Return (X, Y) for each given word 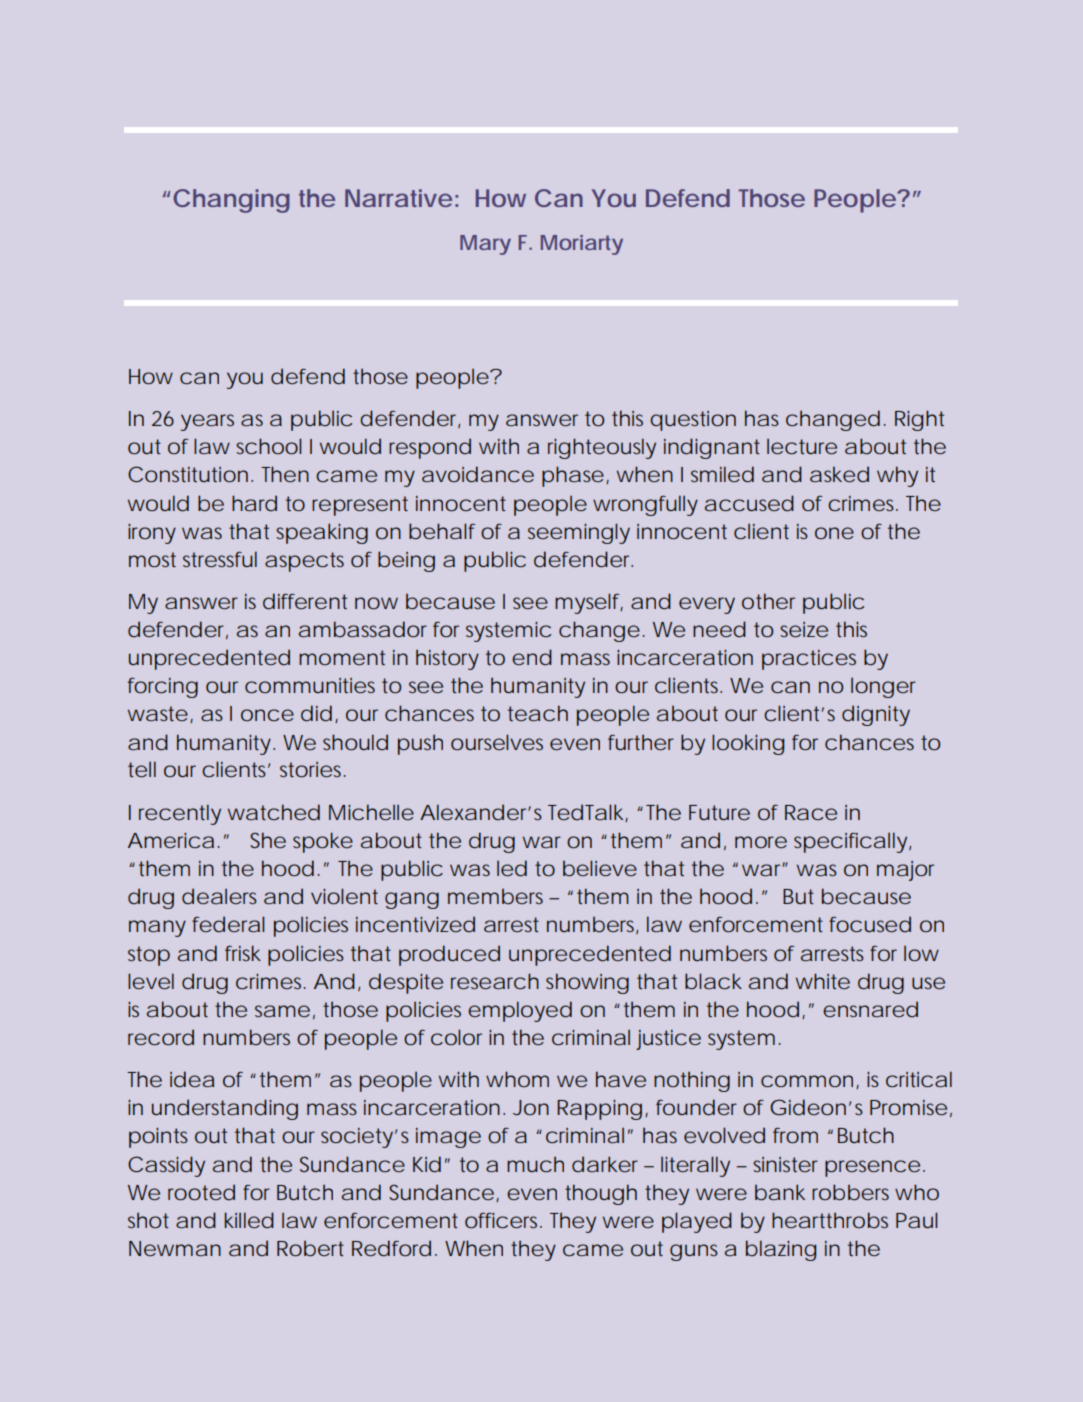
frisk (243, 953)
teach (538, 713)
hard (254, 503)
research (495, 981)
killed (249, 1220)
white (823, 981)
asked (839, 474)
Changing (231, 201)
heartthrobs (830, 1220)
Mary (485, 245)
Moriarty (582, 245)
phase (573, 476)
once (267, 715)
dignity (876, 715)
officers (503, 1220)
